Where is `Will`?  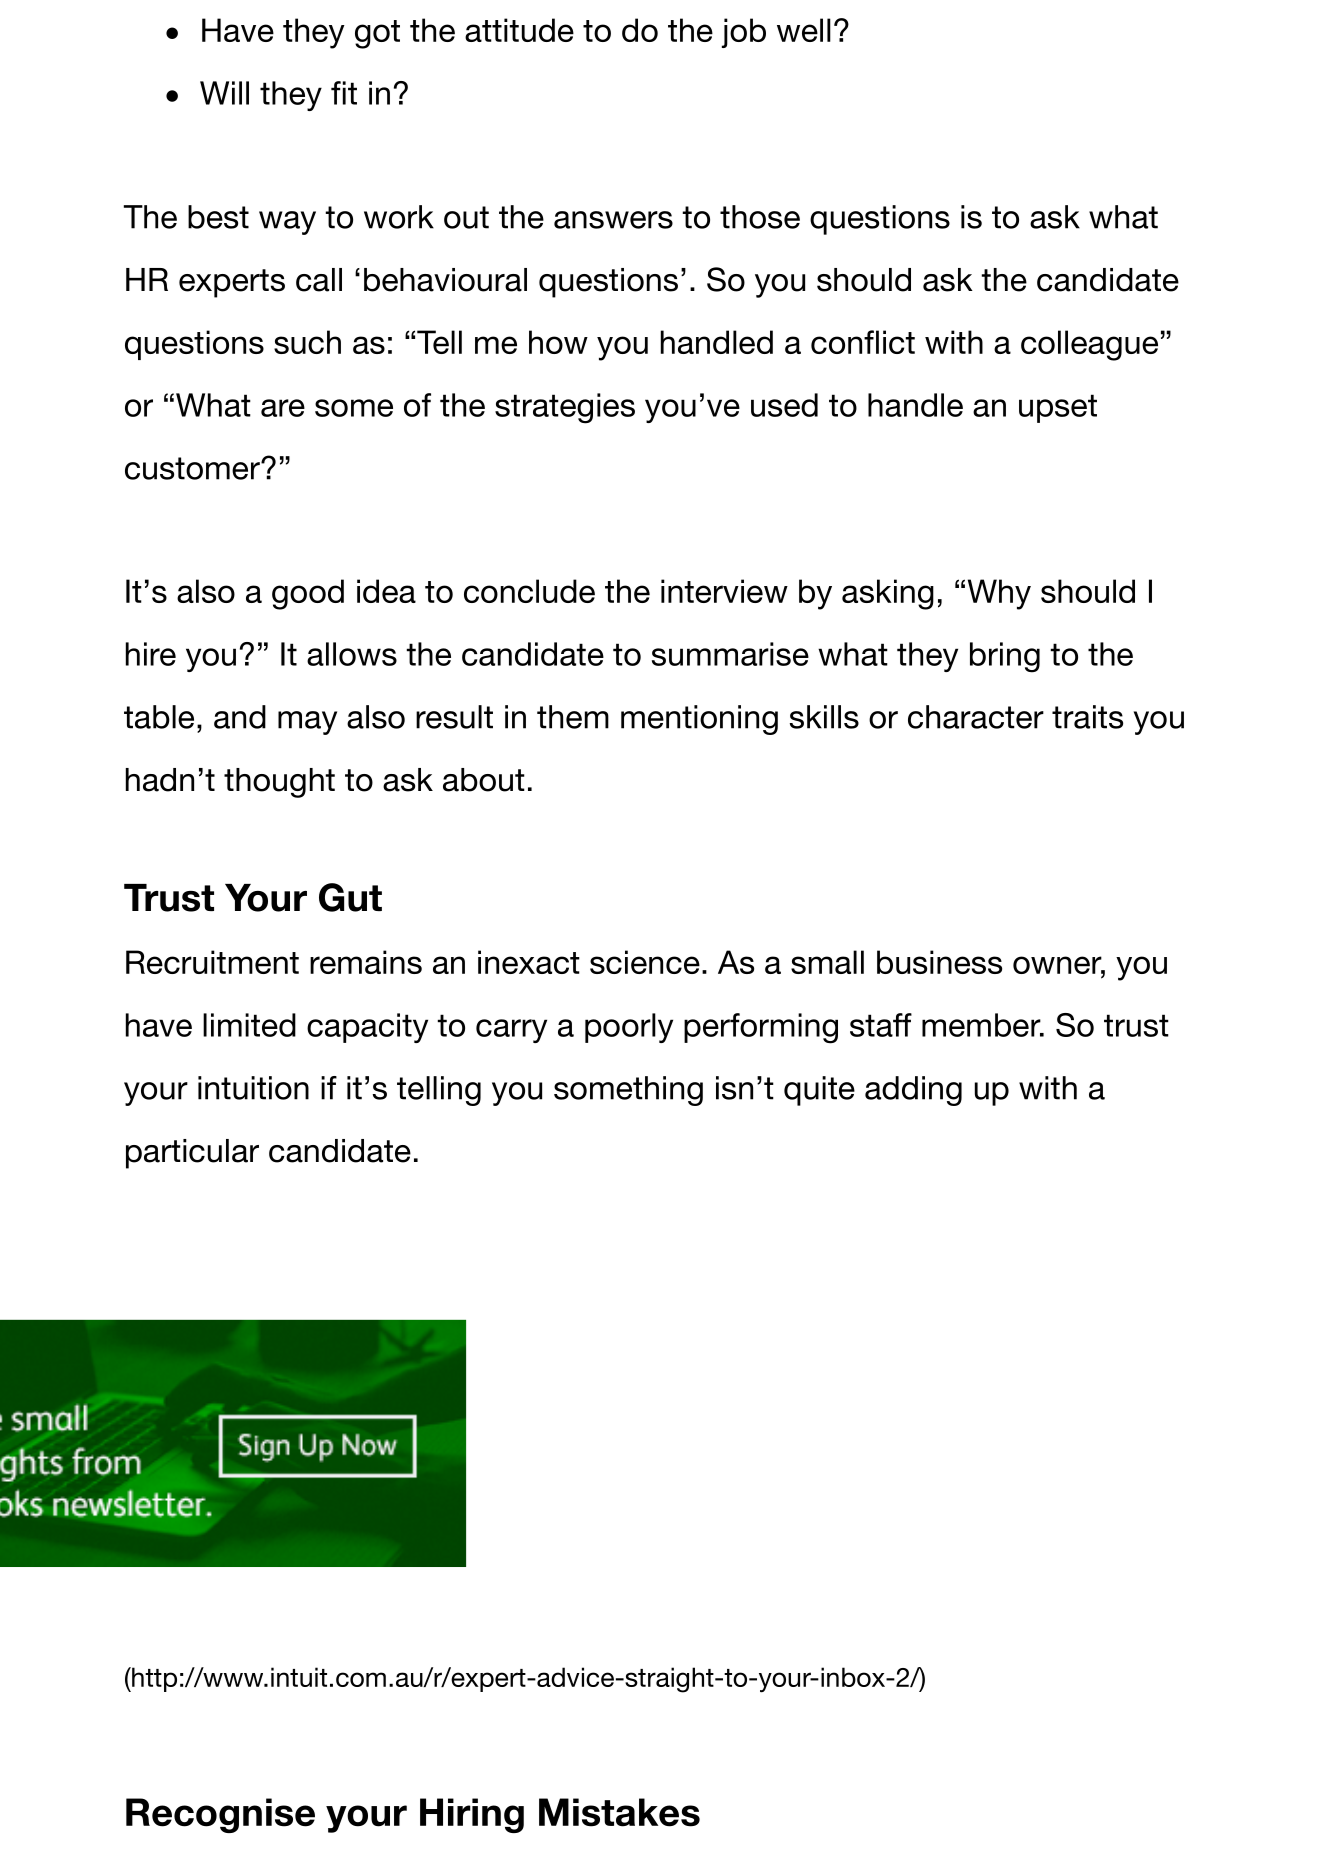 Will is located at coordinates (224, 93).
